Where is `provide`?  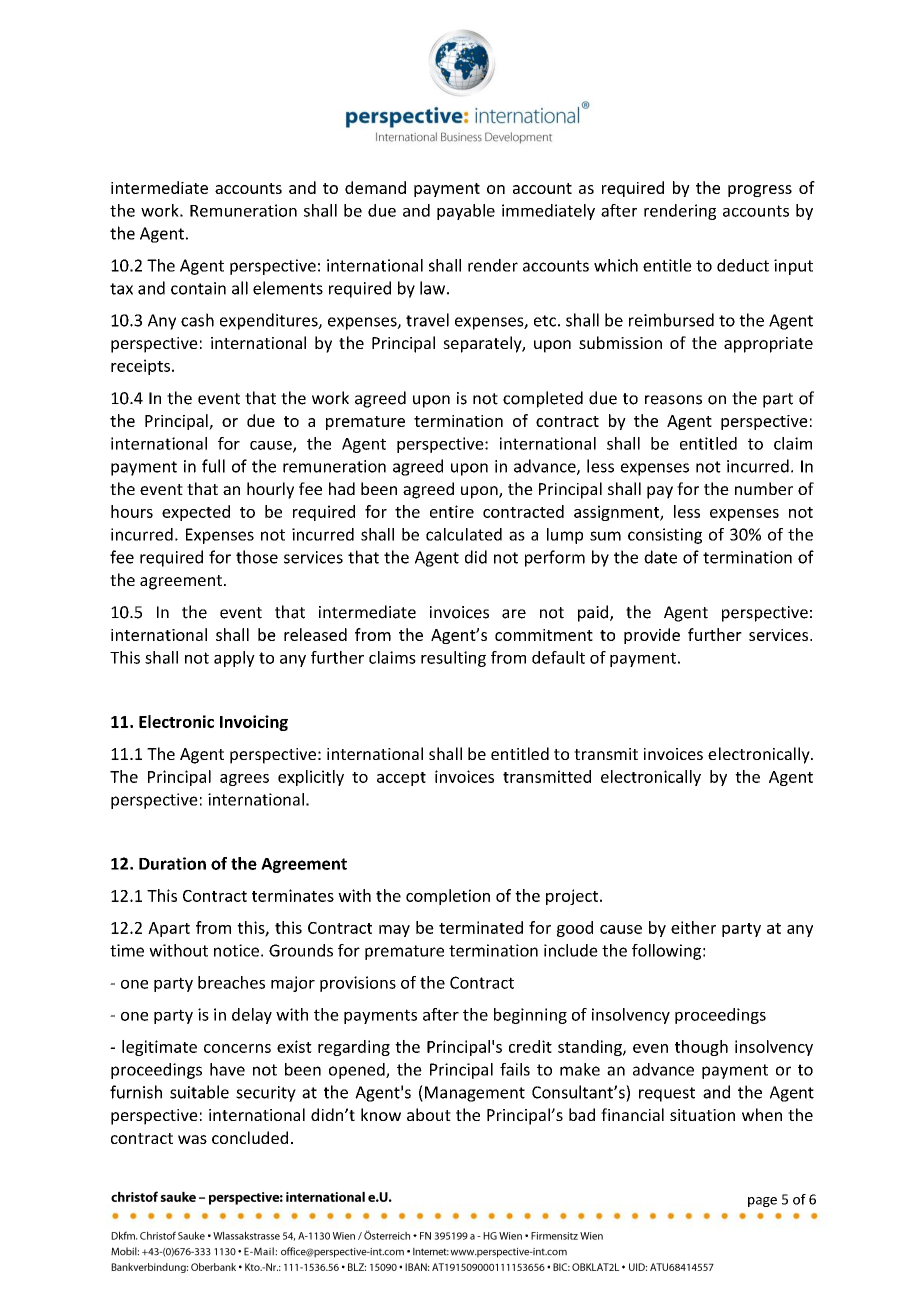 provide is located at coordinates (652, 636).
